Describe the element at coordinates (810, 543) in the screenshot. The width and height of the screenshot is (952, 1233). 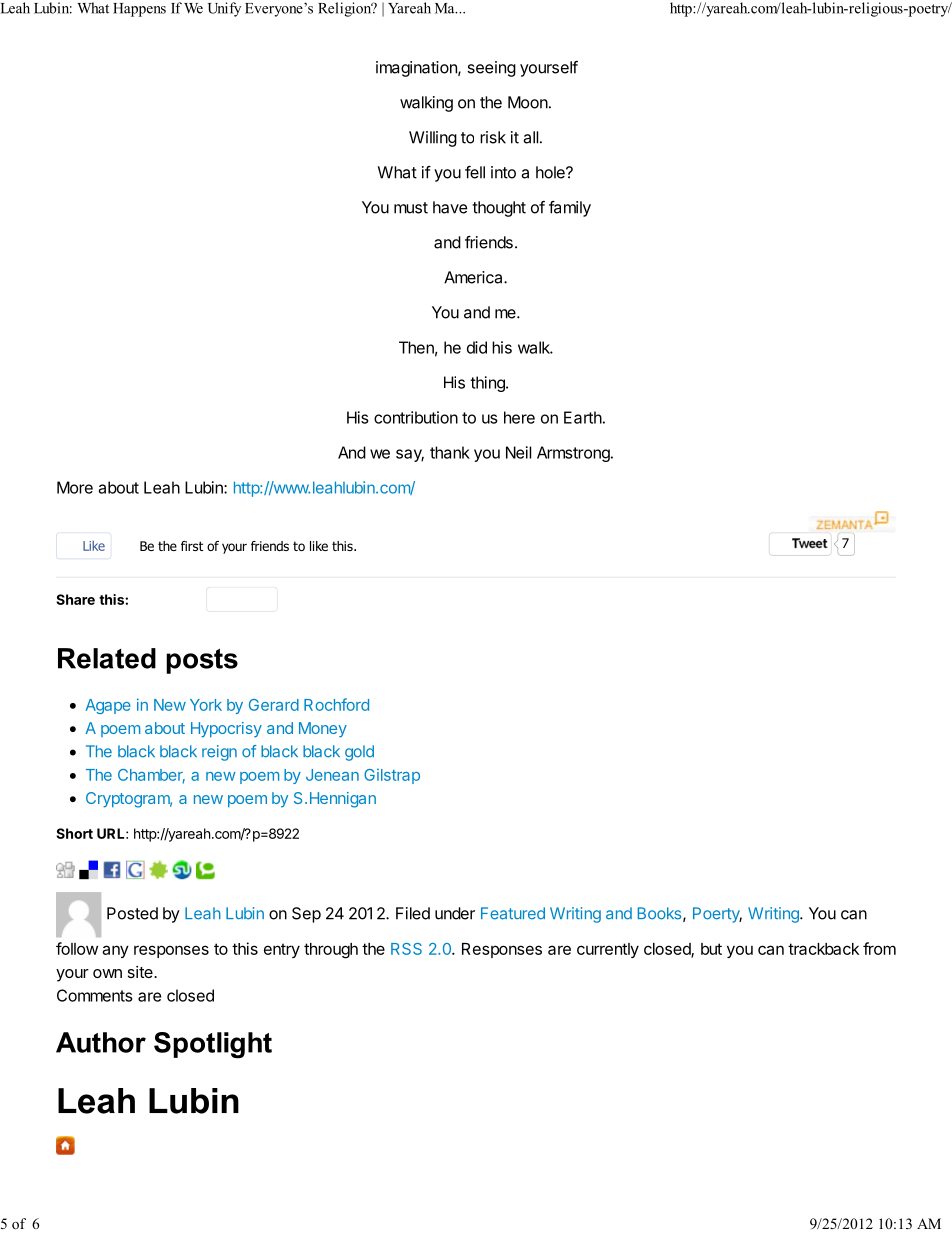
I see `Tweet` at that location.
